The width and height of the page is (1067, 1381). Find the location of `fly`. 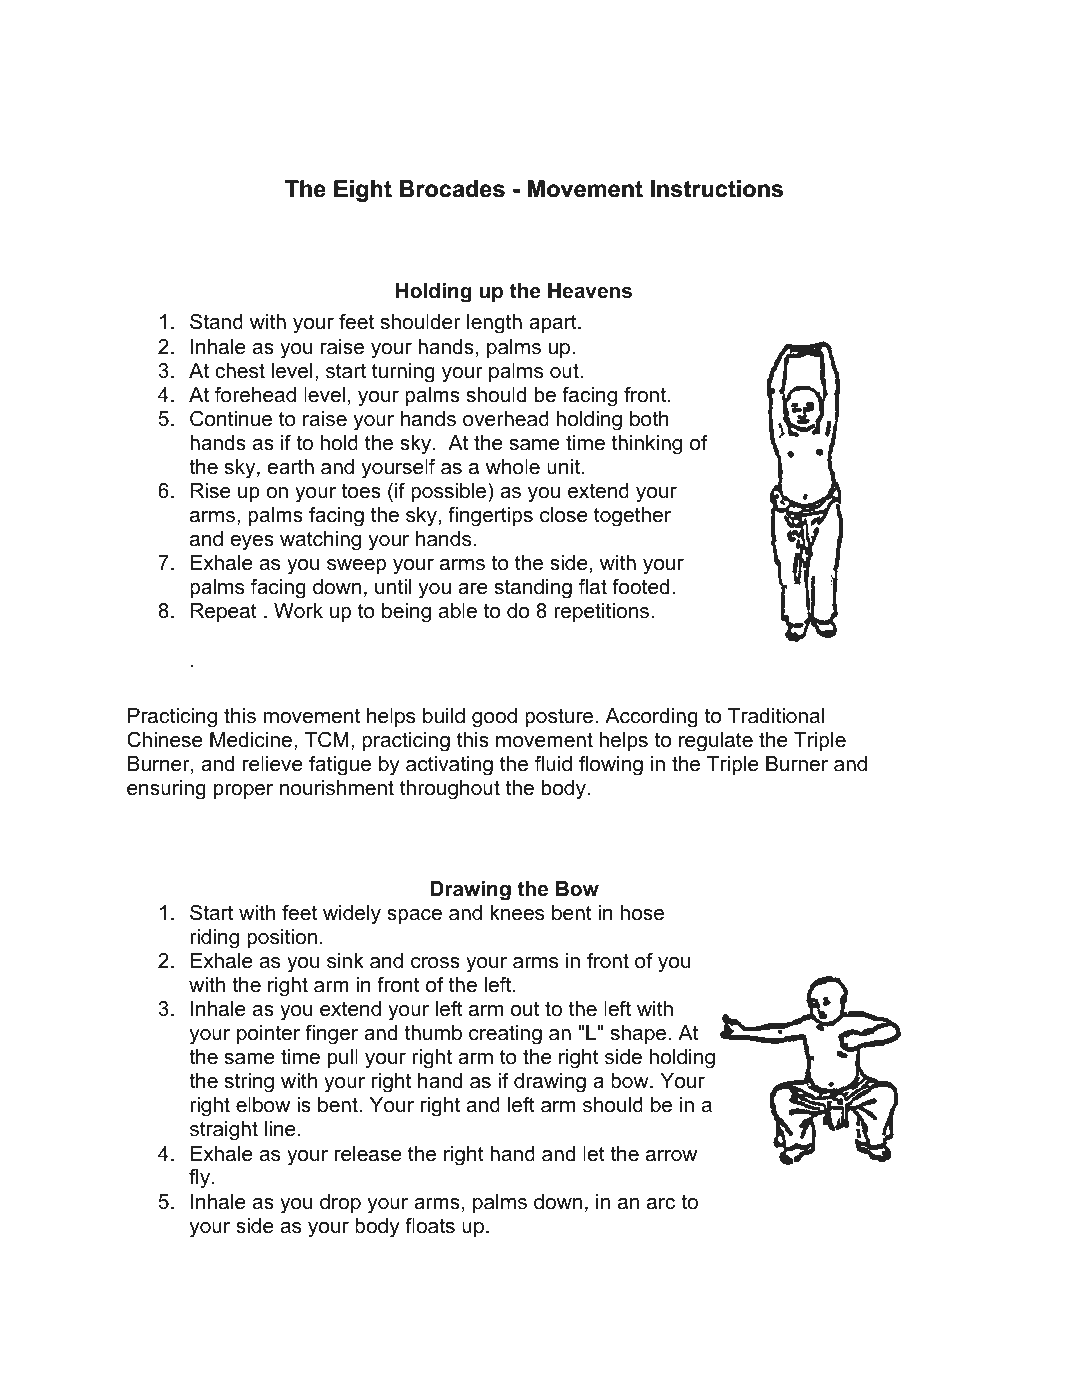

fly is located at coordinates (201, 1179).
